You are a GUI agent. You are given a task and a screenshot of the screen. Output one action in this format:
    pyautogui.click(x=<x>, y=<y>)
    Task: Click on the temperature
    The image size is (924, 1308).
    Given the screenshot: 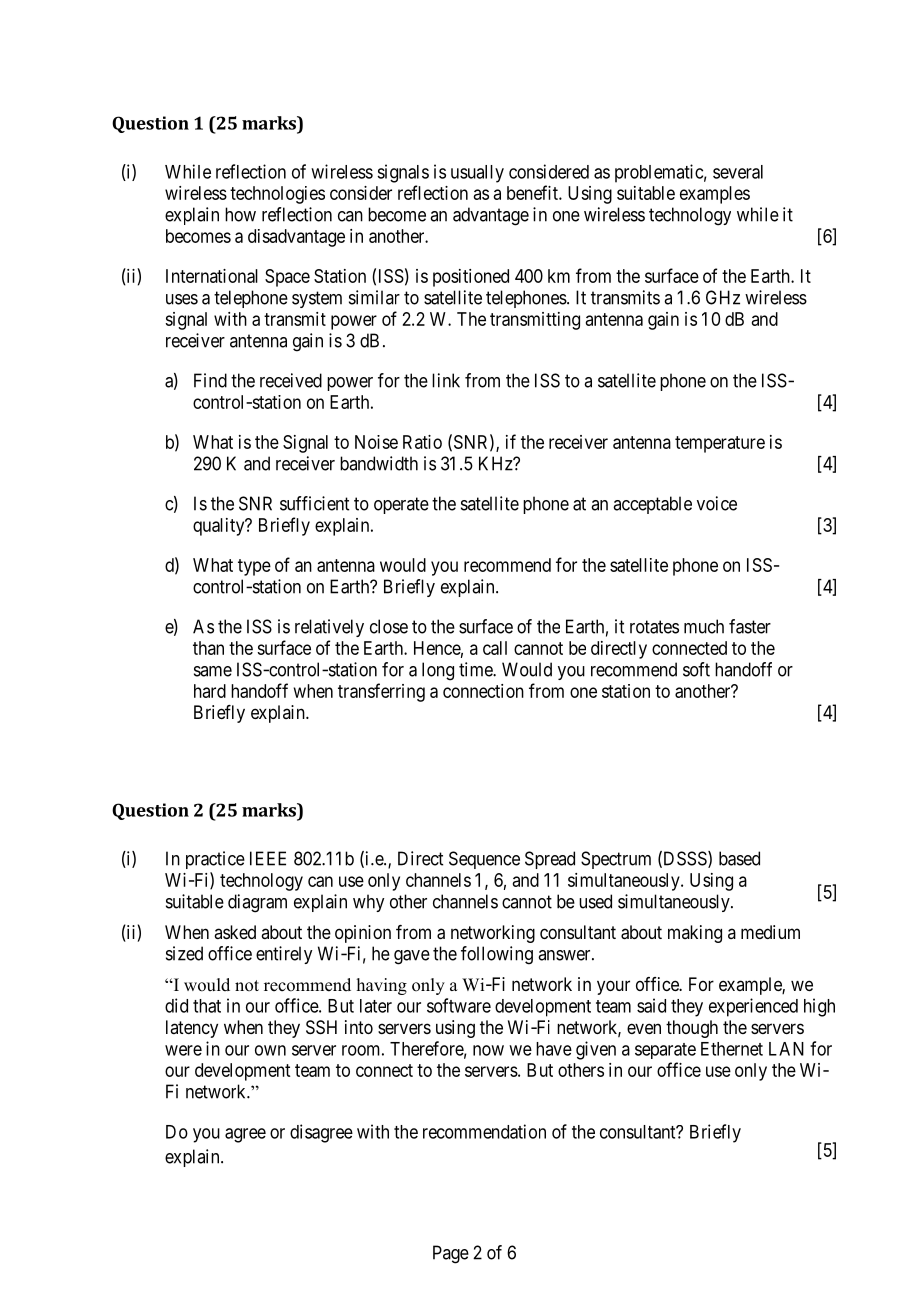 What is the action you would take?
    pyautogui.click(x=720, y=444)
